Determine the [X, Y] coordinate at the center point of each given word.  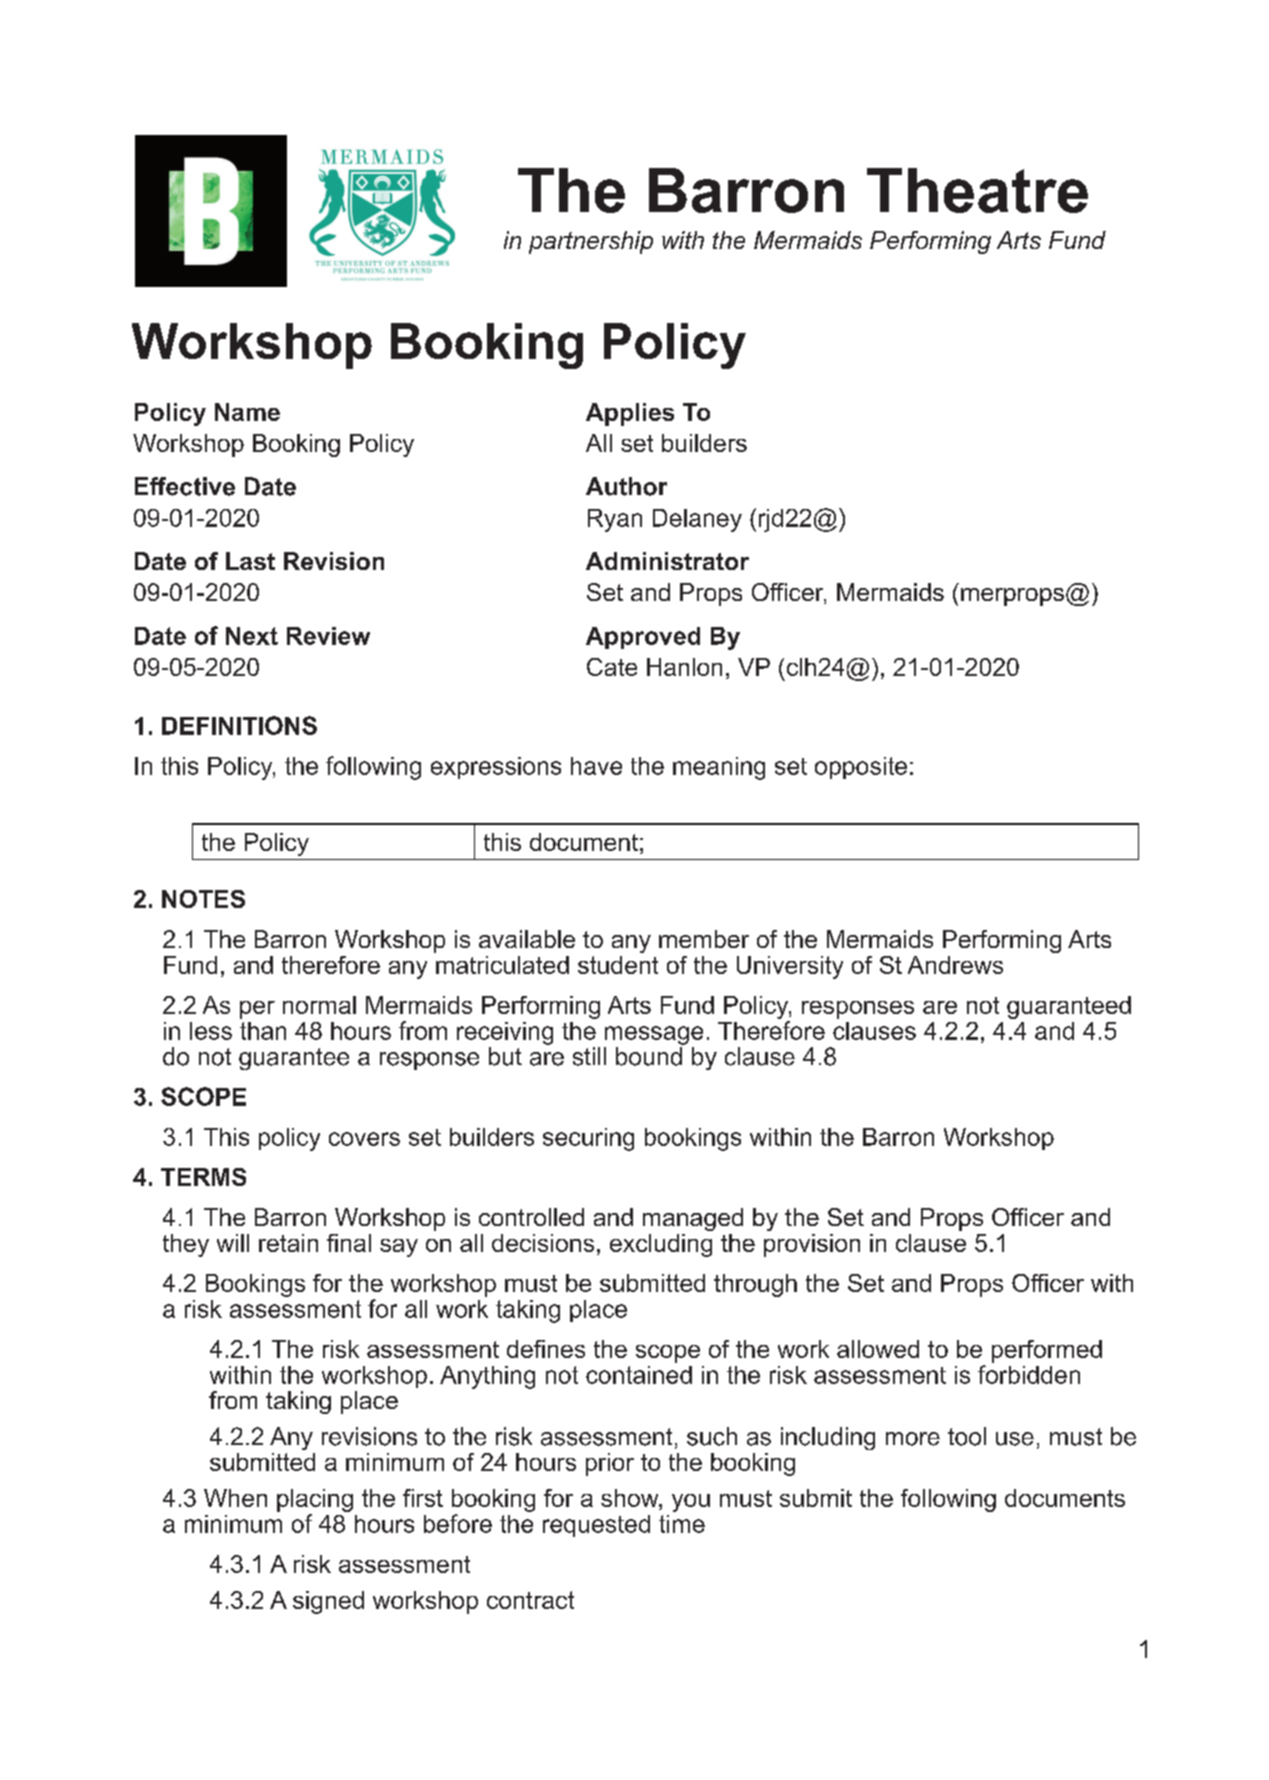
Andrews [955, 965]
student [618, 965]
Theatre [977, 190]
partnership [591, 242]
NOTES [203, 899]
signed [328, 1602]
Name [247, 412]
